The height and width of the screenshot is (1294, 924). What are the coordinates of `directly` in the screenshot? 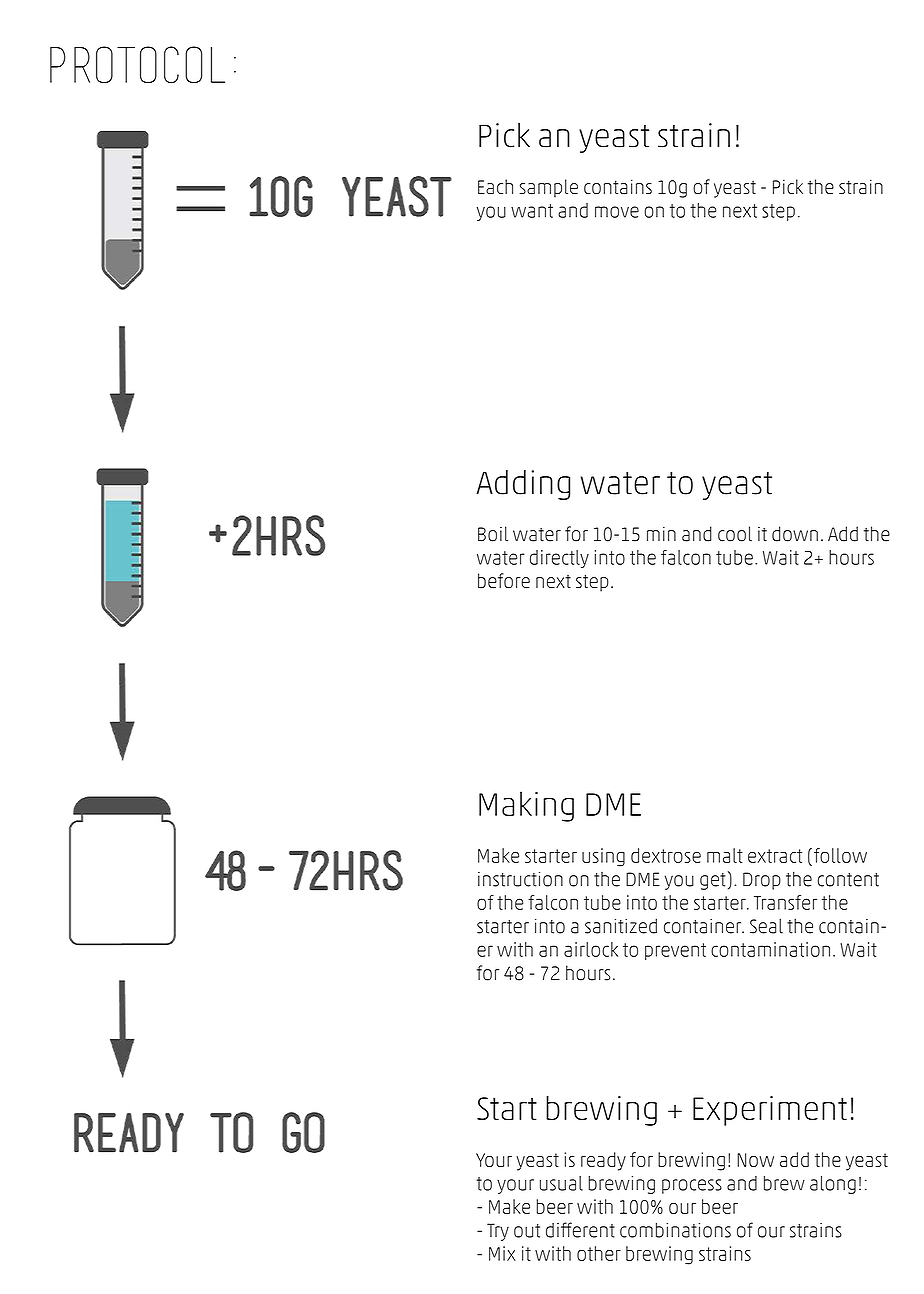 It's located at (559, 559).
